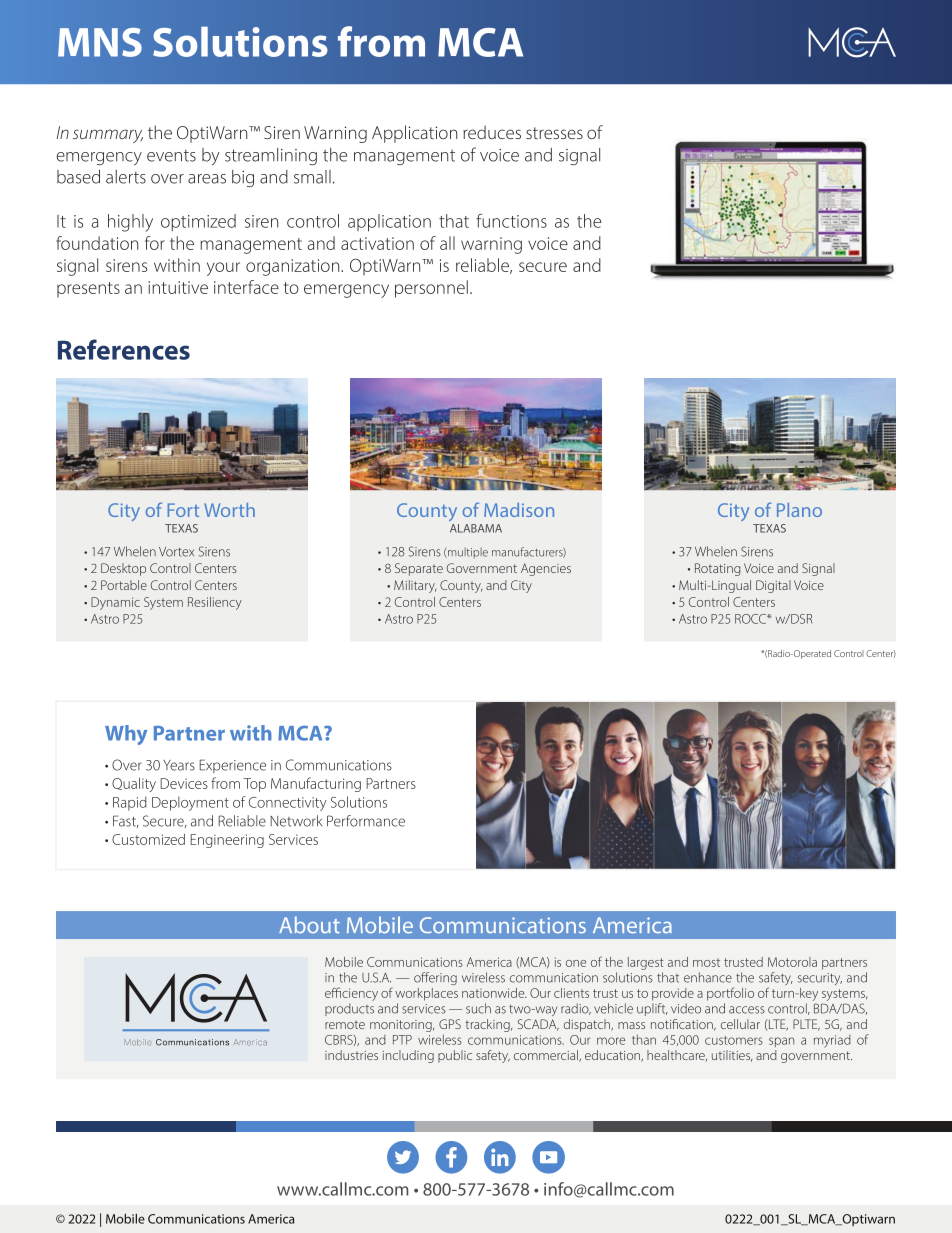  Describe the element at coordinates (100, 42) in the image. I see `MNS` at that location.
